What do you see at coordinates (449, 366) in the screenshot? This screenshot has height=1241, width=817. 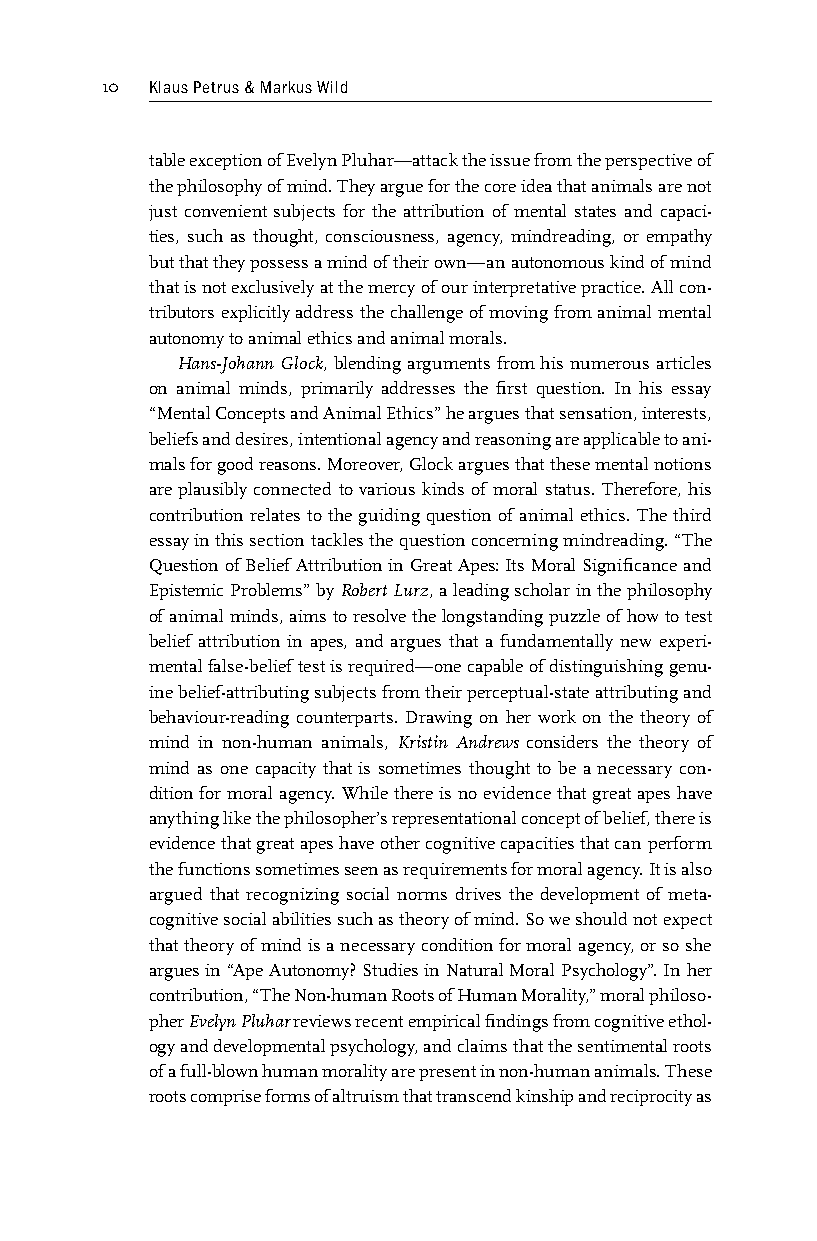 I see `arguments` at bounding box center [449, 366].
